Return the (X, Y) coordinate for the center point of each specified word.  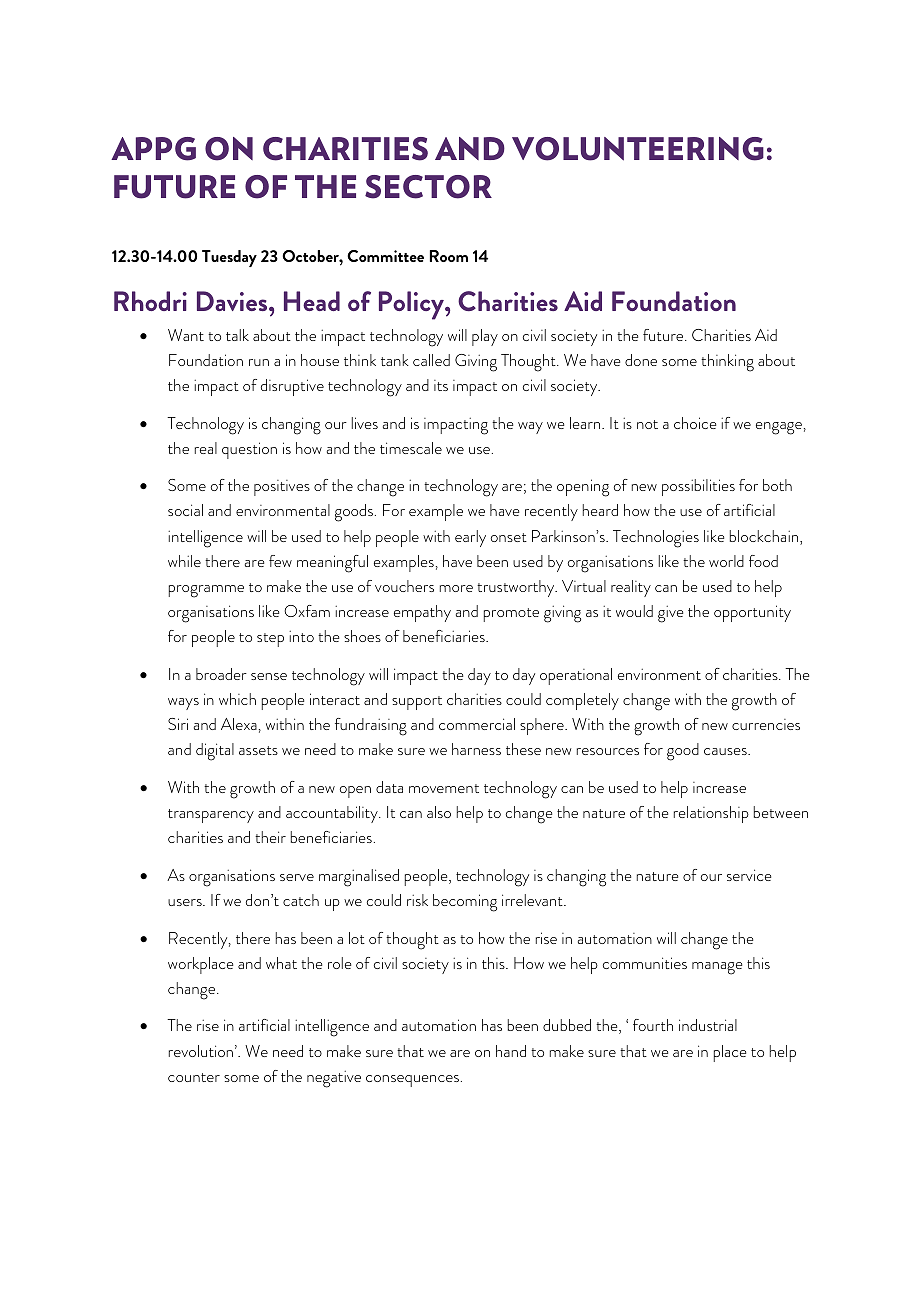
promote (511, 615)
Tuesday (229, 258)
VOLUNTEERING (638, 149)
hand (511, 1051)
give (670, 614)
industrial (708, 1025)
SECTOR (428, 187)
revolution (201, 1051)
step (270, 640)
